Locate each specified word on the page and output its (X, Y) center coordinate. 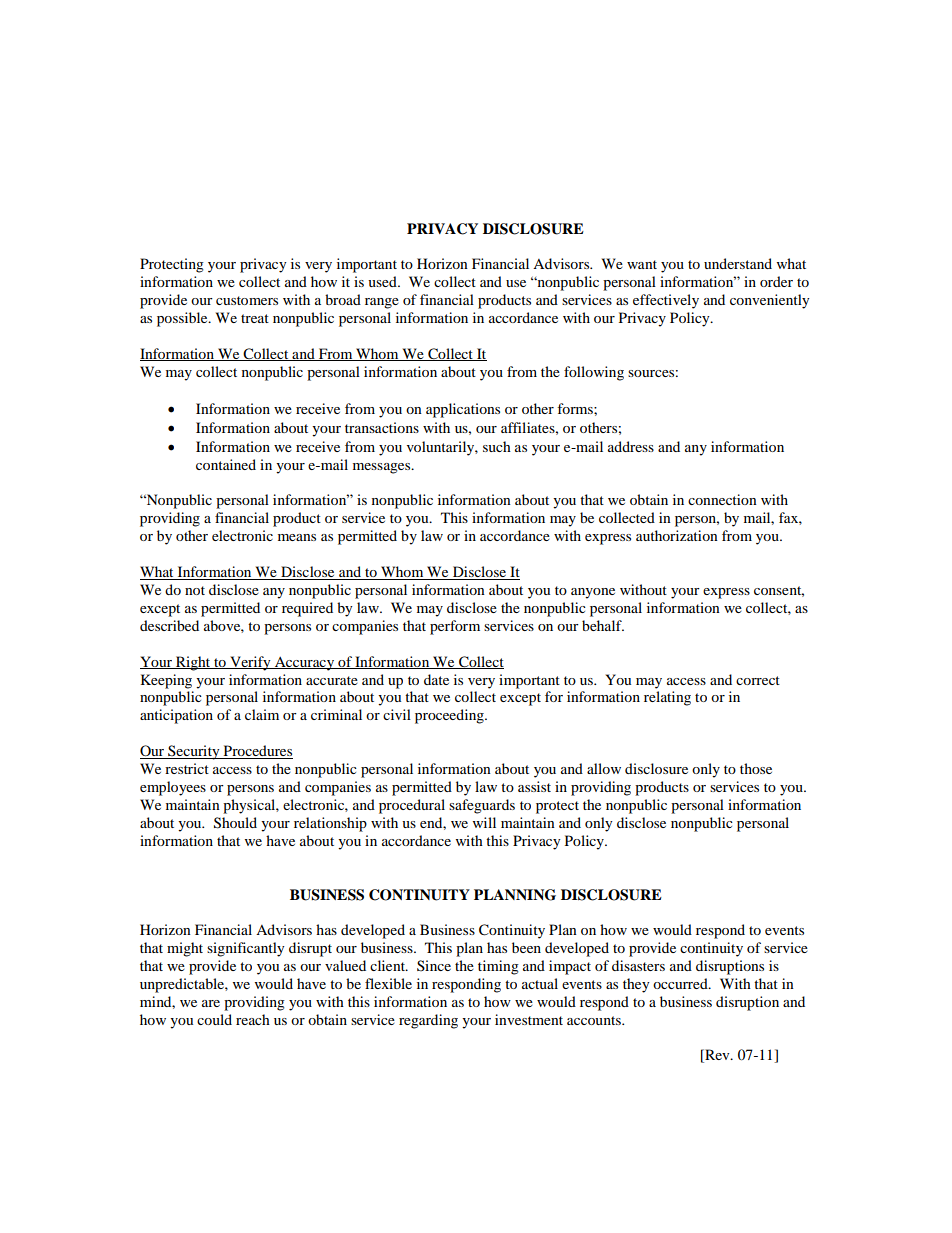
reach (253, 1019)
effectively (666, 301)
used (383, 281)
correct (758, 680)
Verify (250, 663)
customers (247, 300)
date (436, 679)
